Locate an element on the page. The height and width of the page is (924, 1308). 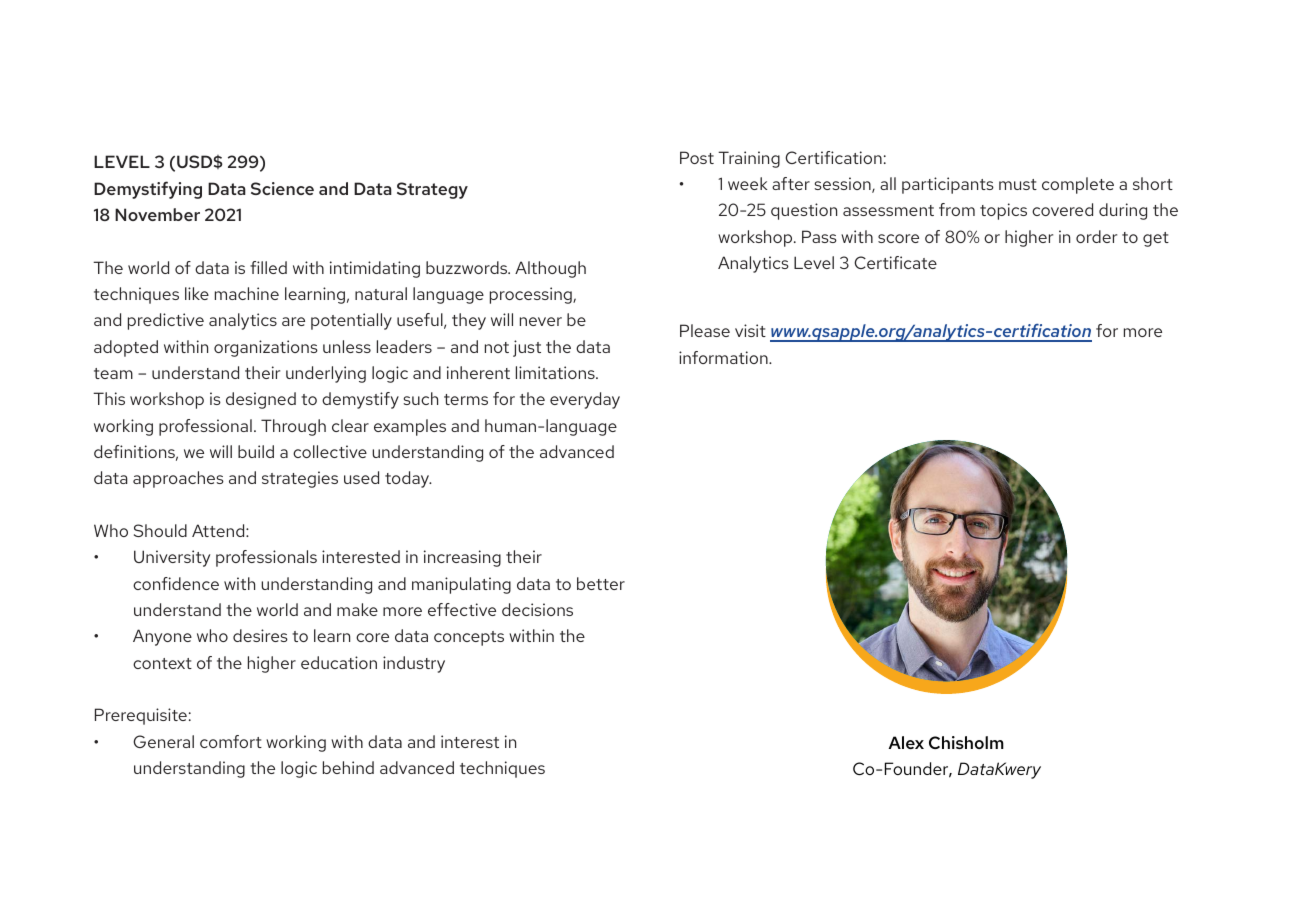
confidence is located at coordinates (176, 583).
